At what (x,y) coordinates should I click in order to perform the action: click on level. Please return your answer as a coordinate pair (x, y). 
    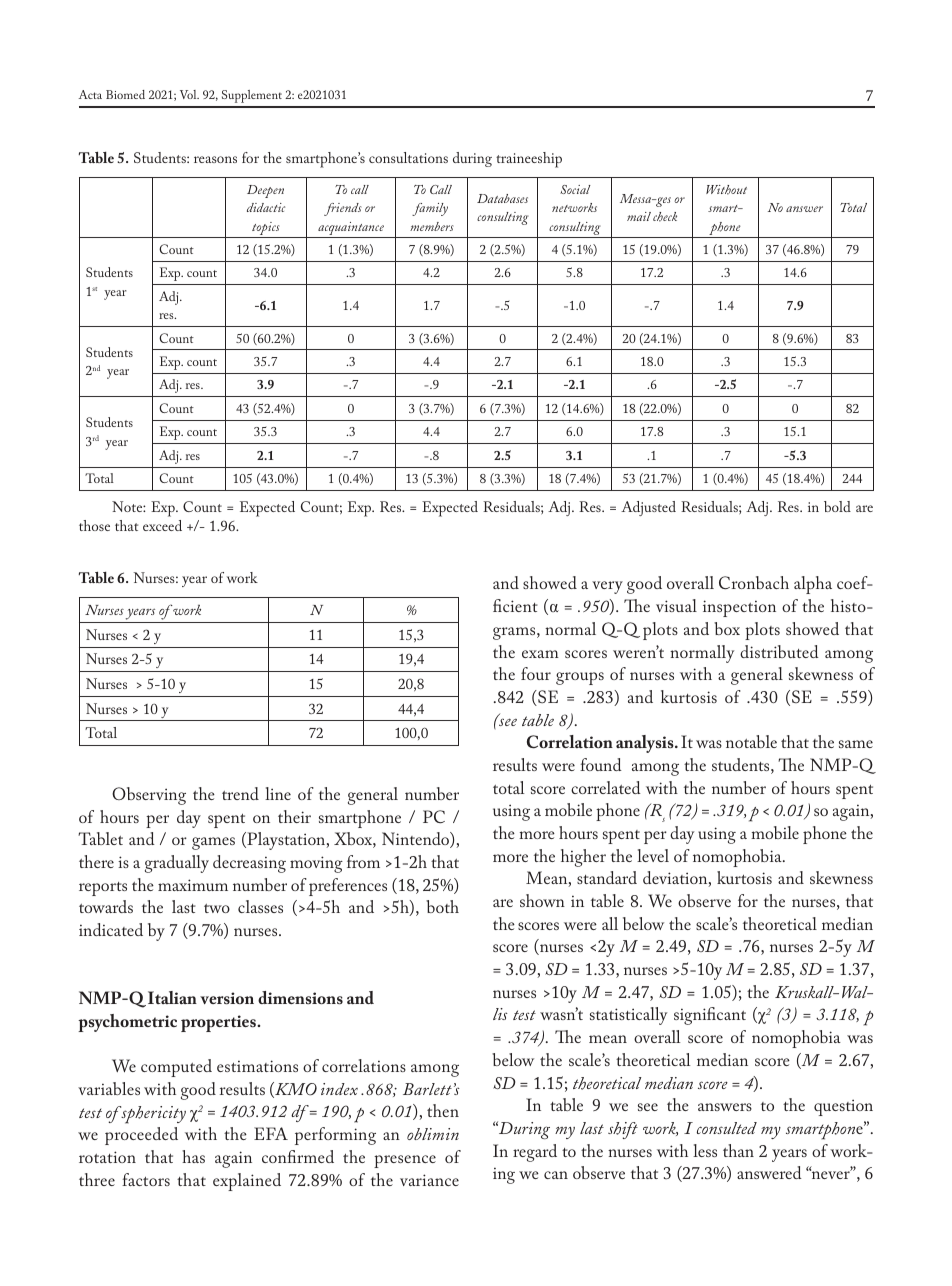
    Looking at the image, I should click on (653, 855).
